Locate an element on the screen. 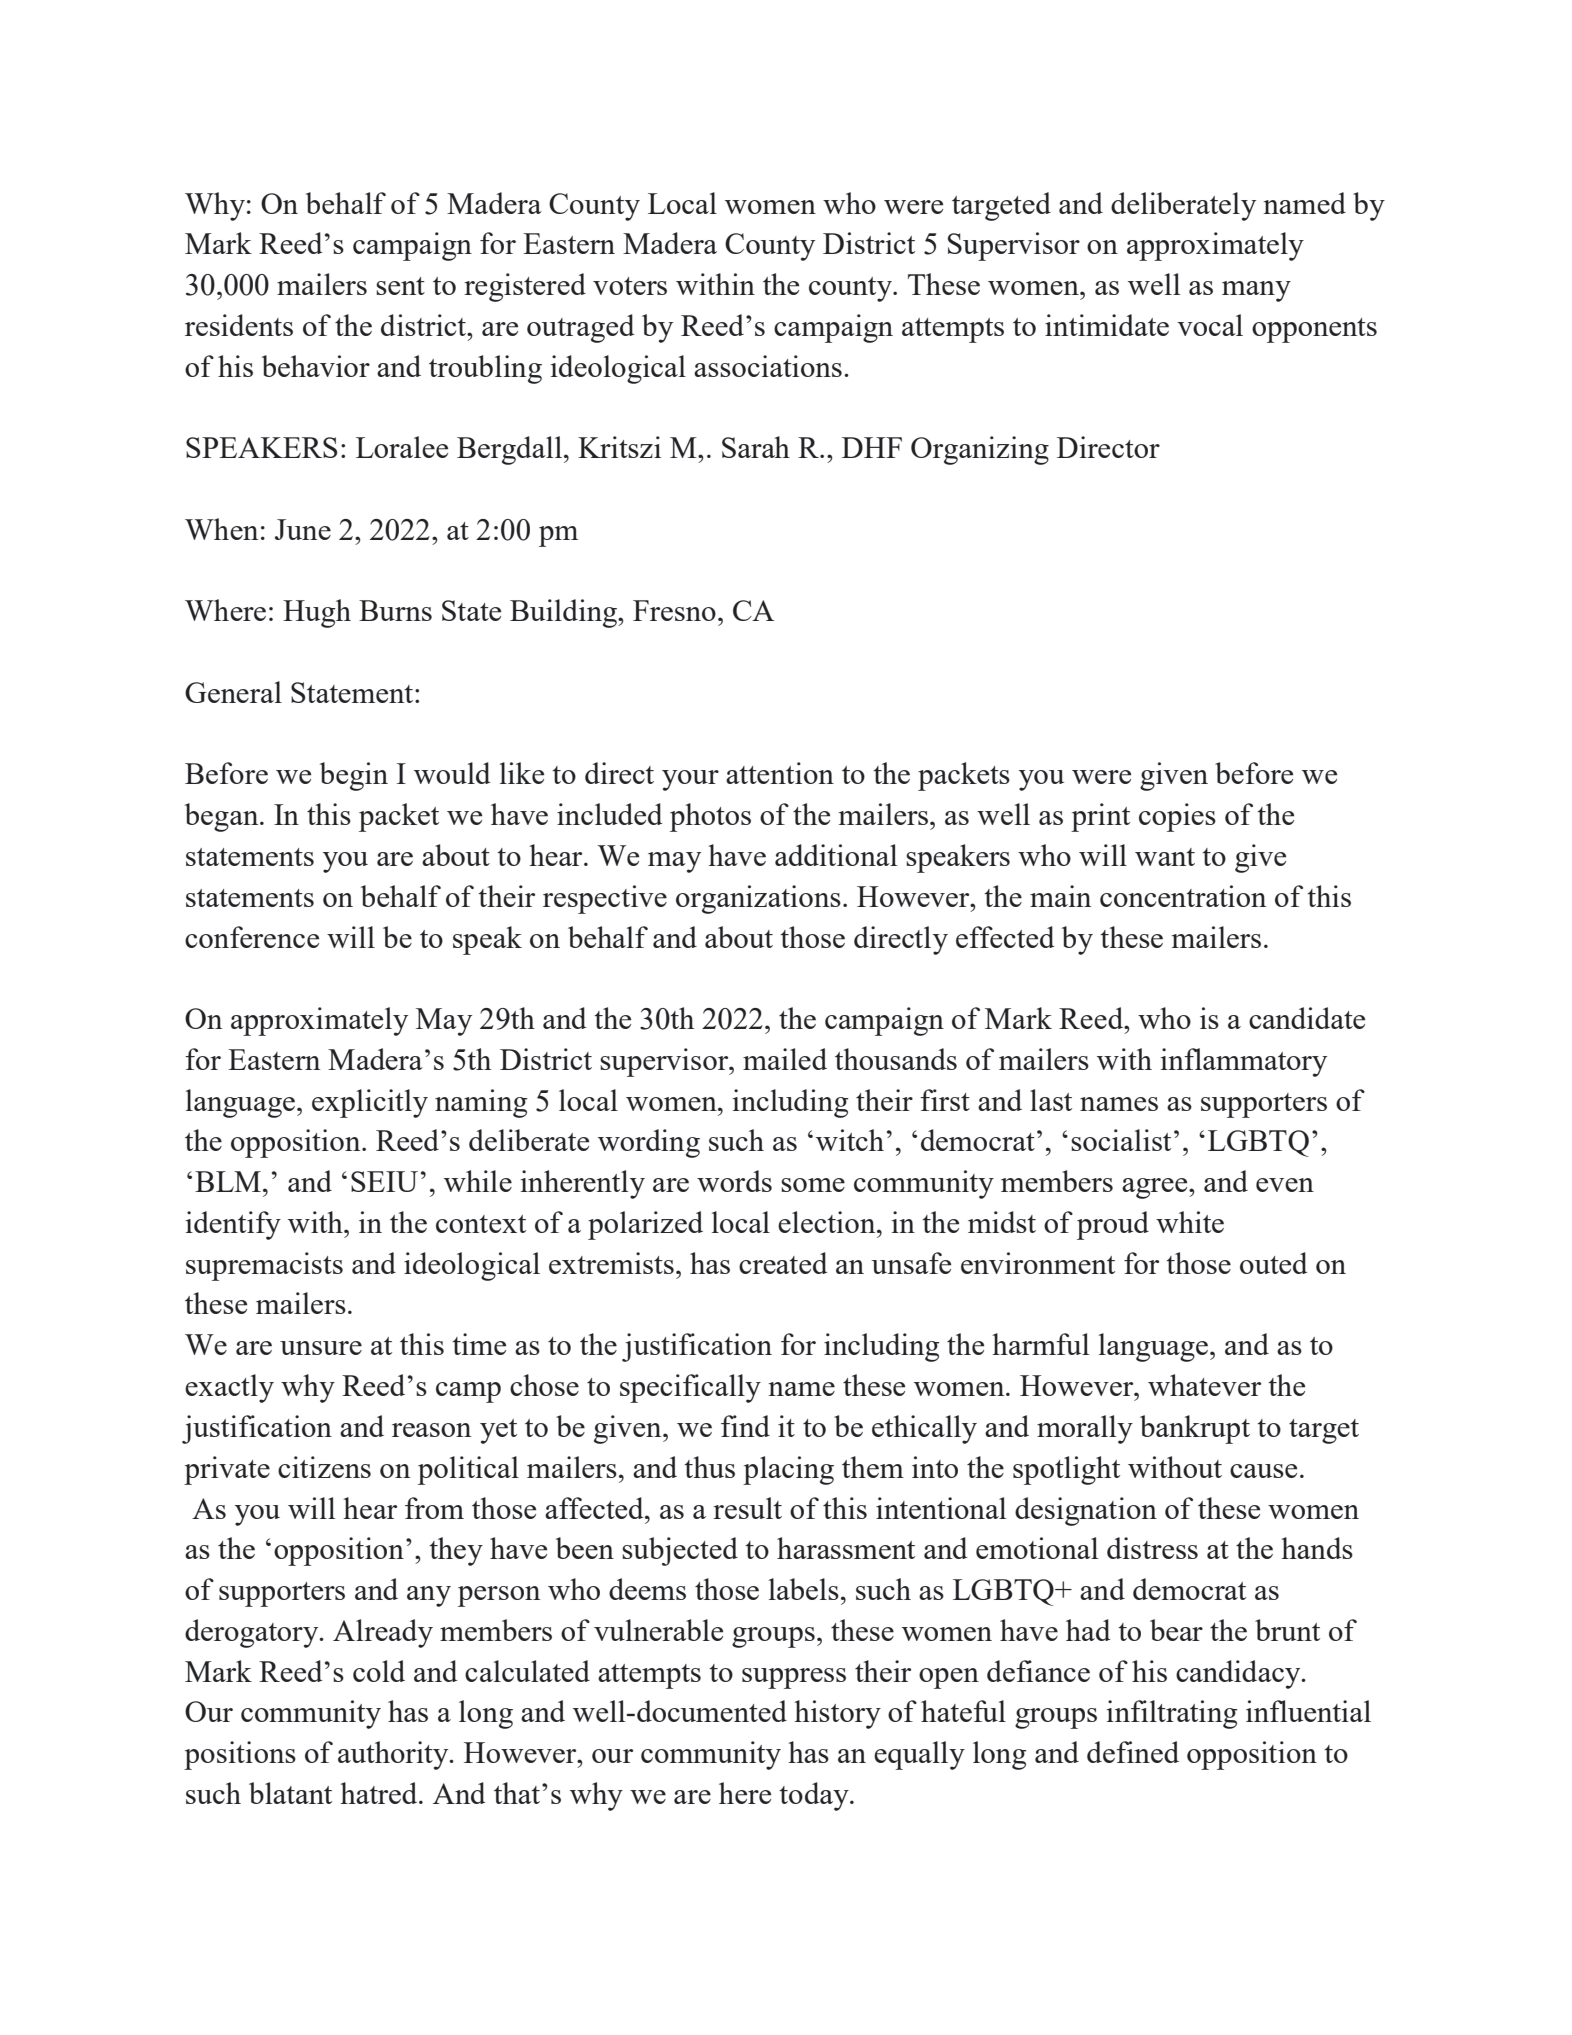 This screenshot has width=1572, height=2035. behavior is located at coordinates (316, 366).
